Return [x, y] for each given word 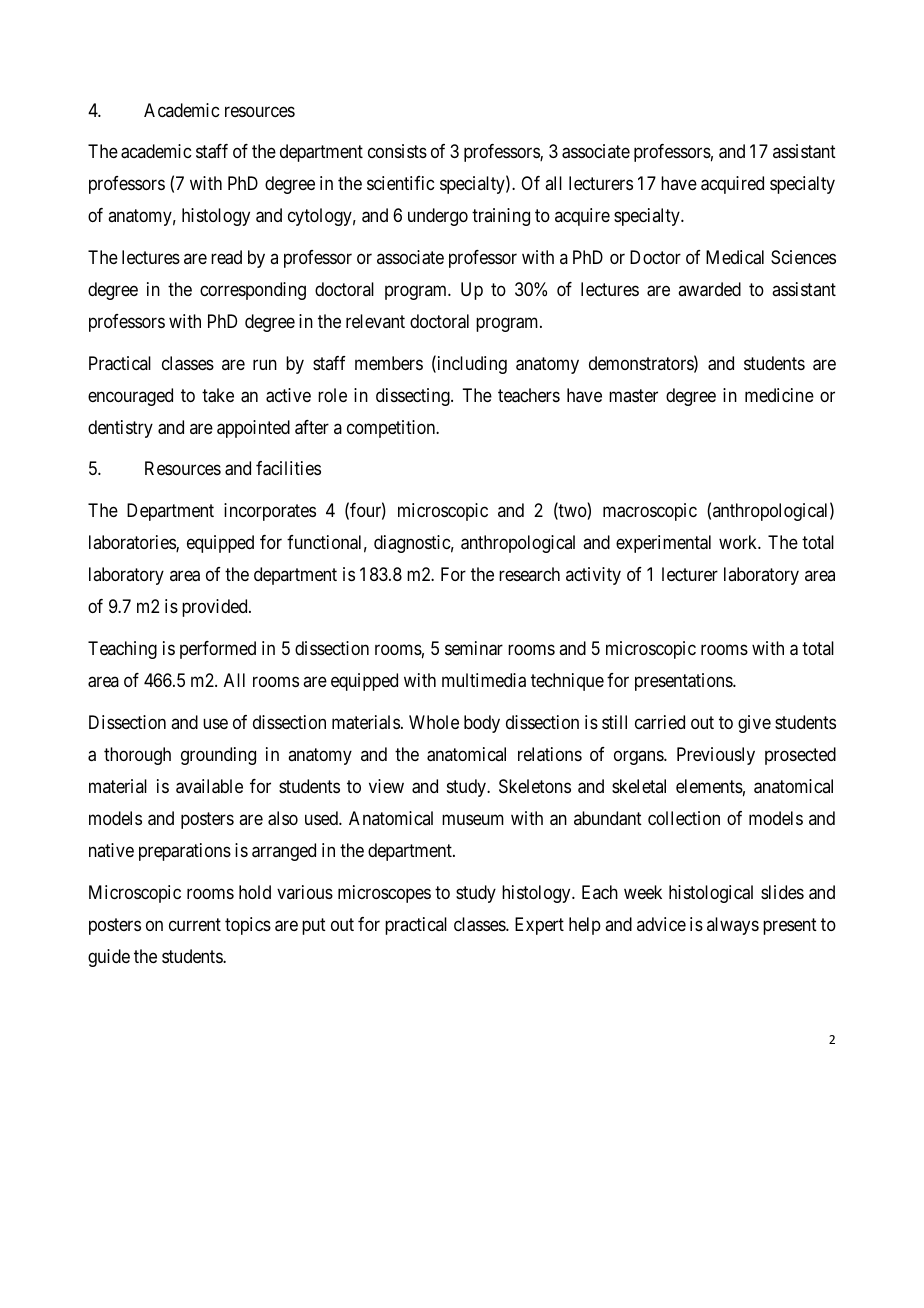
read [226, 257]
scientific [400, 183]
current [195, 924]
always [733, 926]
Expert [539, 926]
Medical [735, 257]
